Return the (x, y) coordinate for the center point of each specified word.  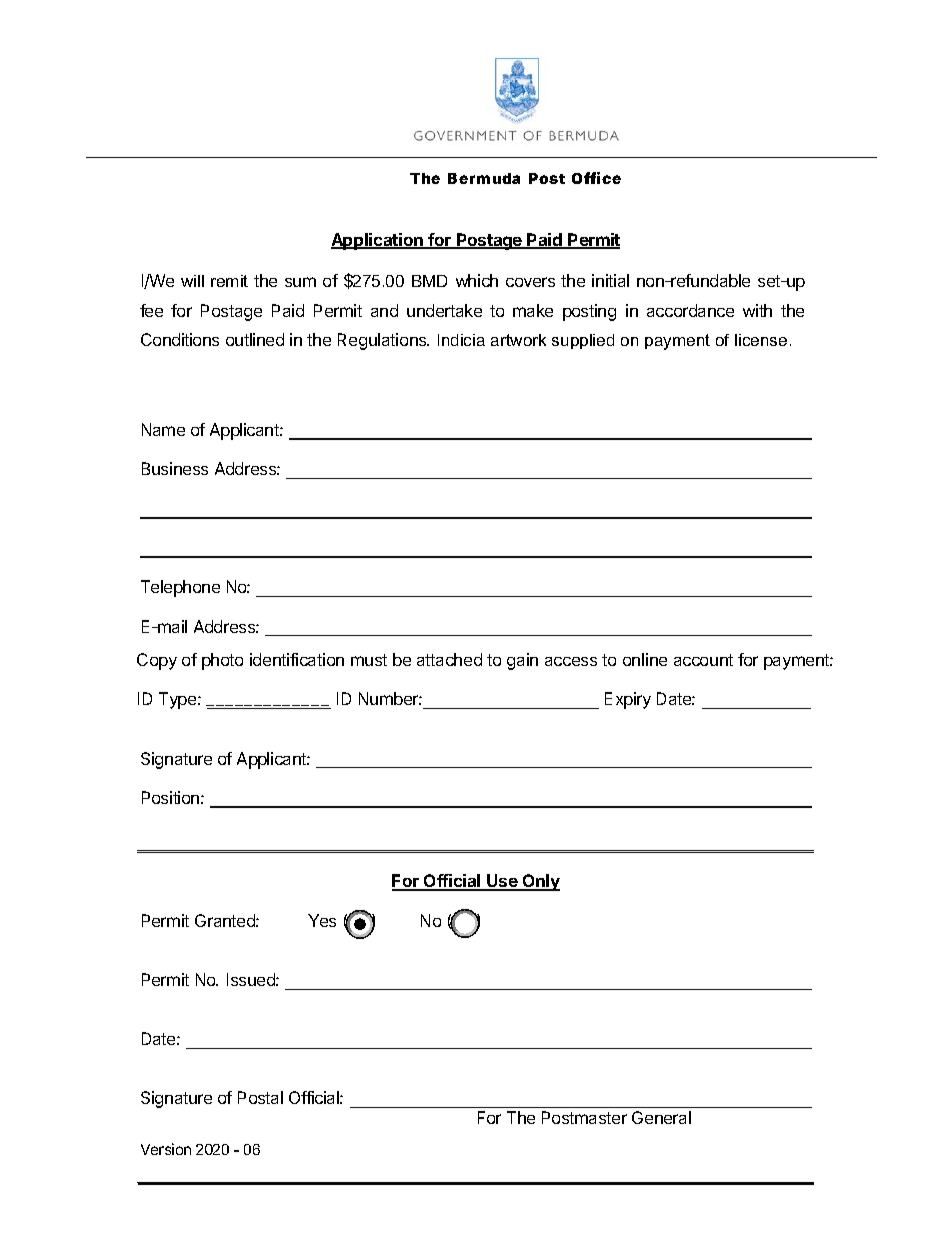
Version (166, 1149)
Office (596, 178)
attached (449, 659)
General (661, 1117)
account (703, 660)
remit (229, 281)
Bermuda (484, 178)
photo (222, 661)
